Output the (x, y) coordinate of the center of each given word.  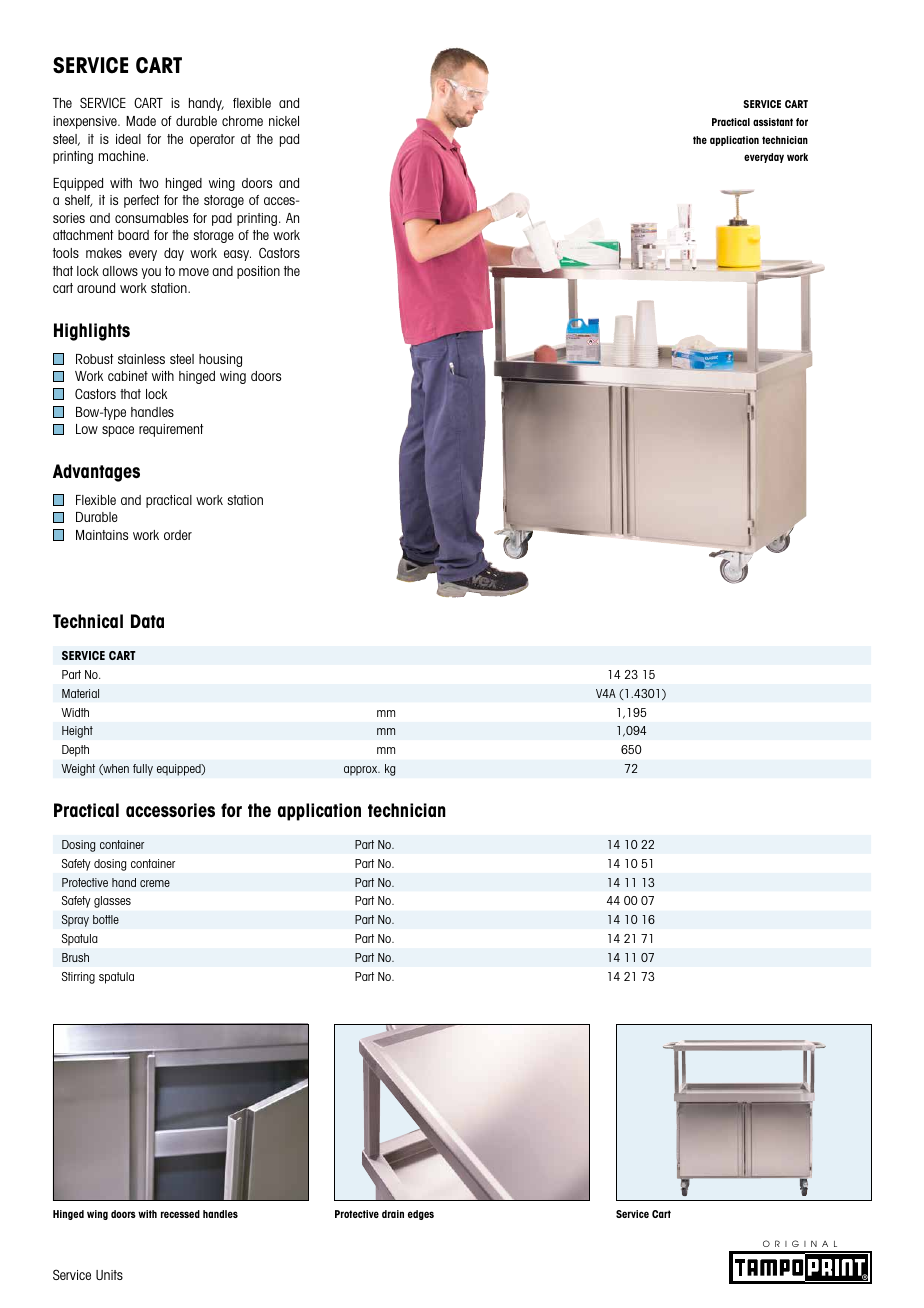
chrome (242, 121)
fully (143, 770)
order (178, 535)
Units (109, 1275)
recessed (180, 1214)
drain (393, 1214)
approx (362, 771)
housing (220, 360)
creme (155, 883)
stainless (141, 359)
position (258, 272)
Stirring (78, 978)
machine (123, 156)
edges (421, 1215)
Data (147, 621)
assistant (773, 122)
